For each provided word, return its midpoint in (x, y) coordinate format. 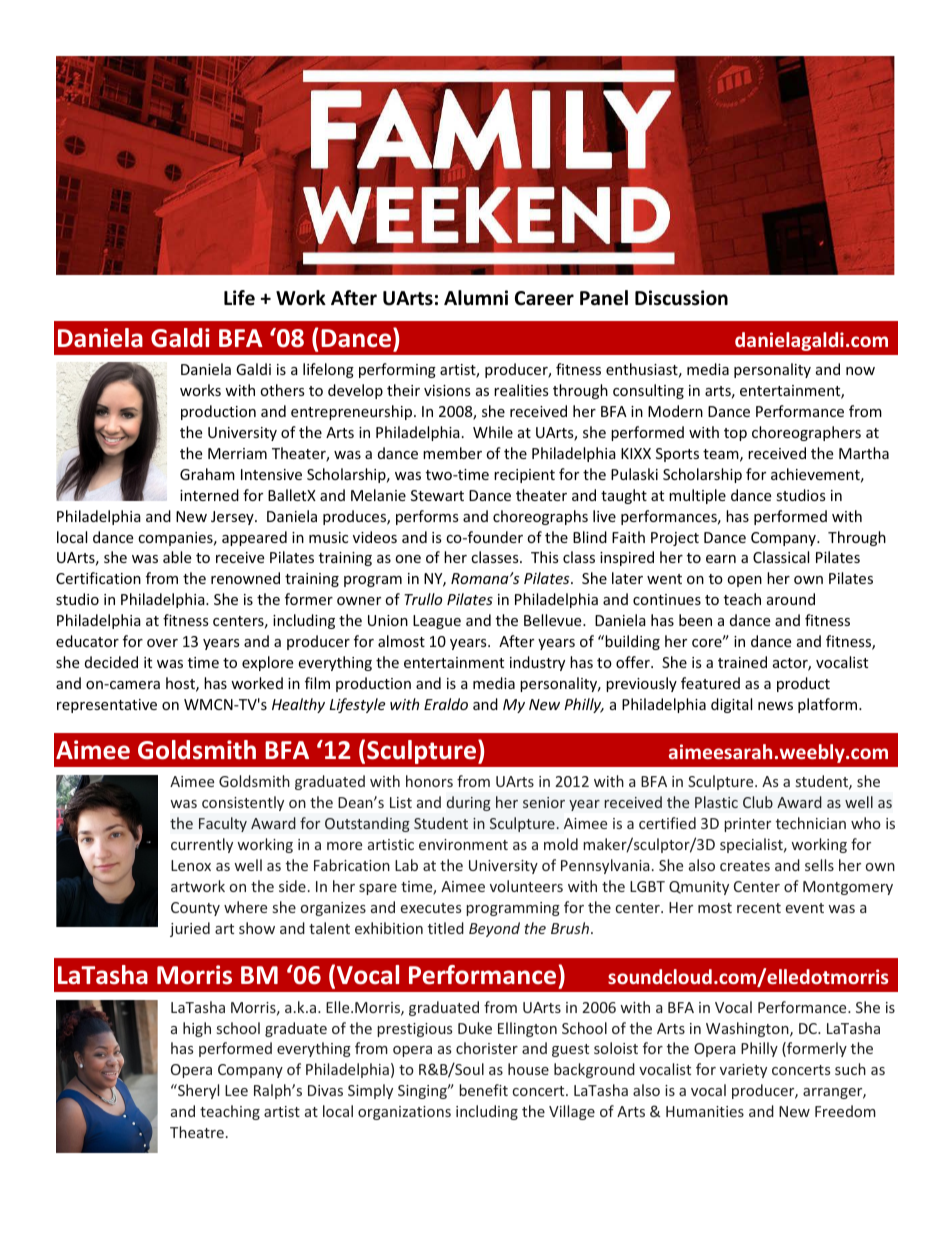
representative (107, 706)
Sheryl (197, 1091)
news (775, 706)
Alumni (476, 298)
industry (537, 663)
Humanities (705, 1111)
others (282, 390)
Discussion (681, 298)
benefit (483, 1090)
